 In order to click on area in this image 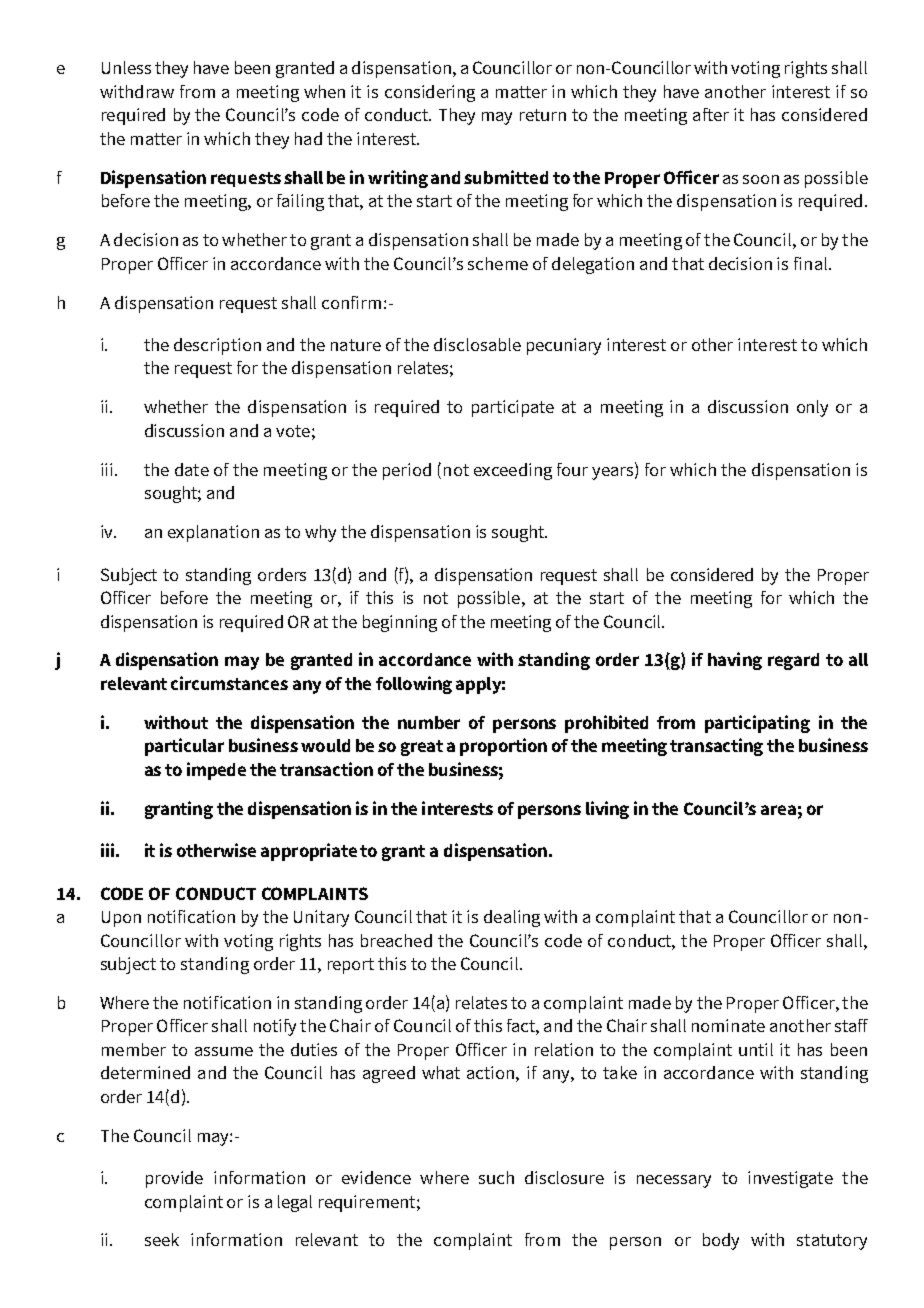, I will do `click(778, 810)`.
